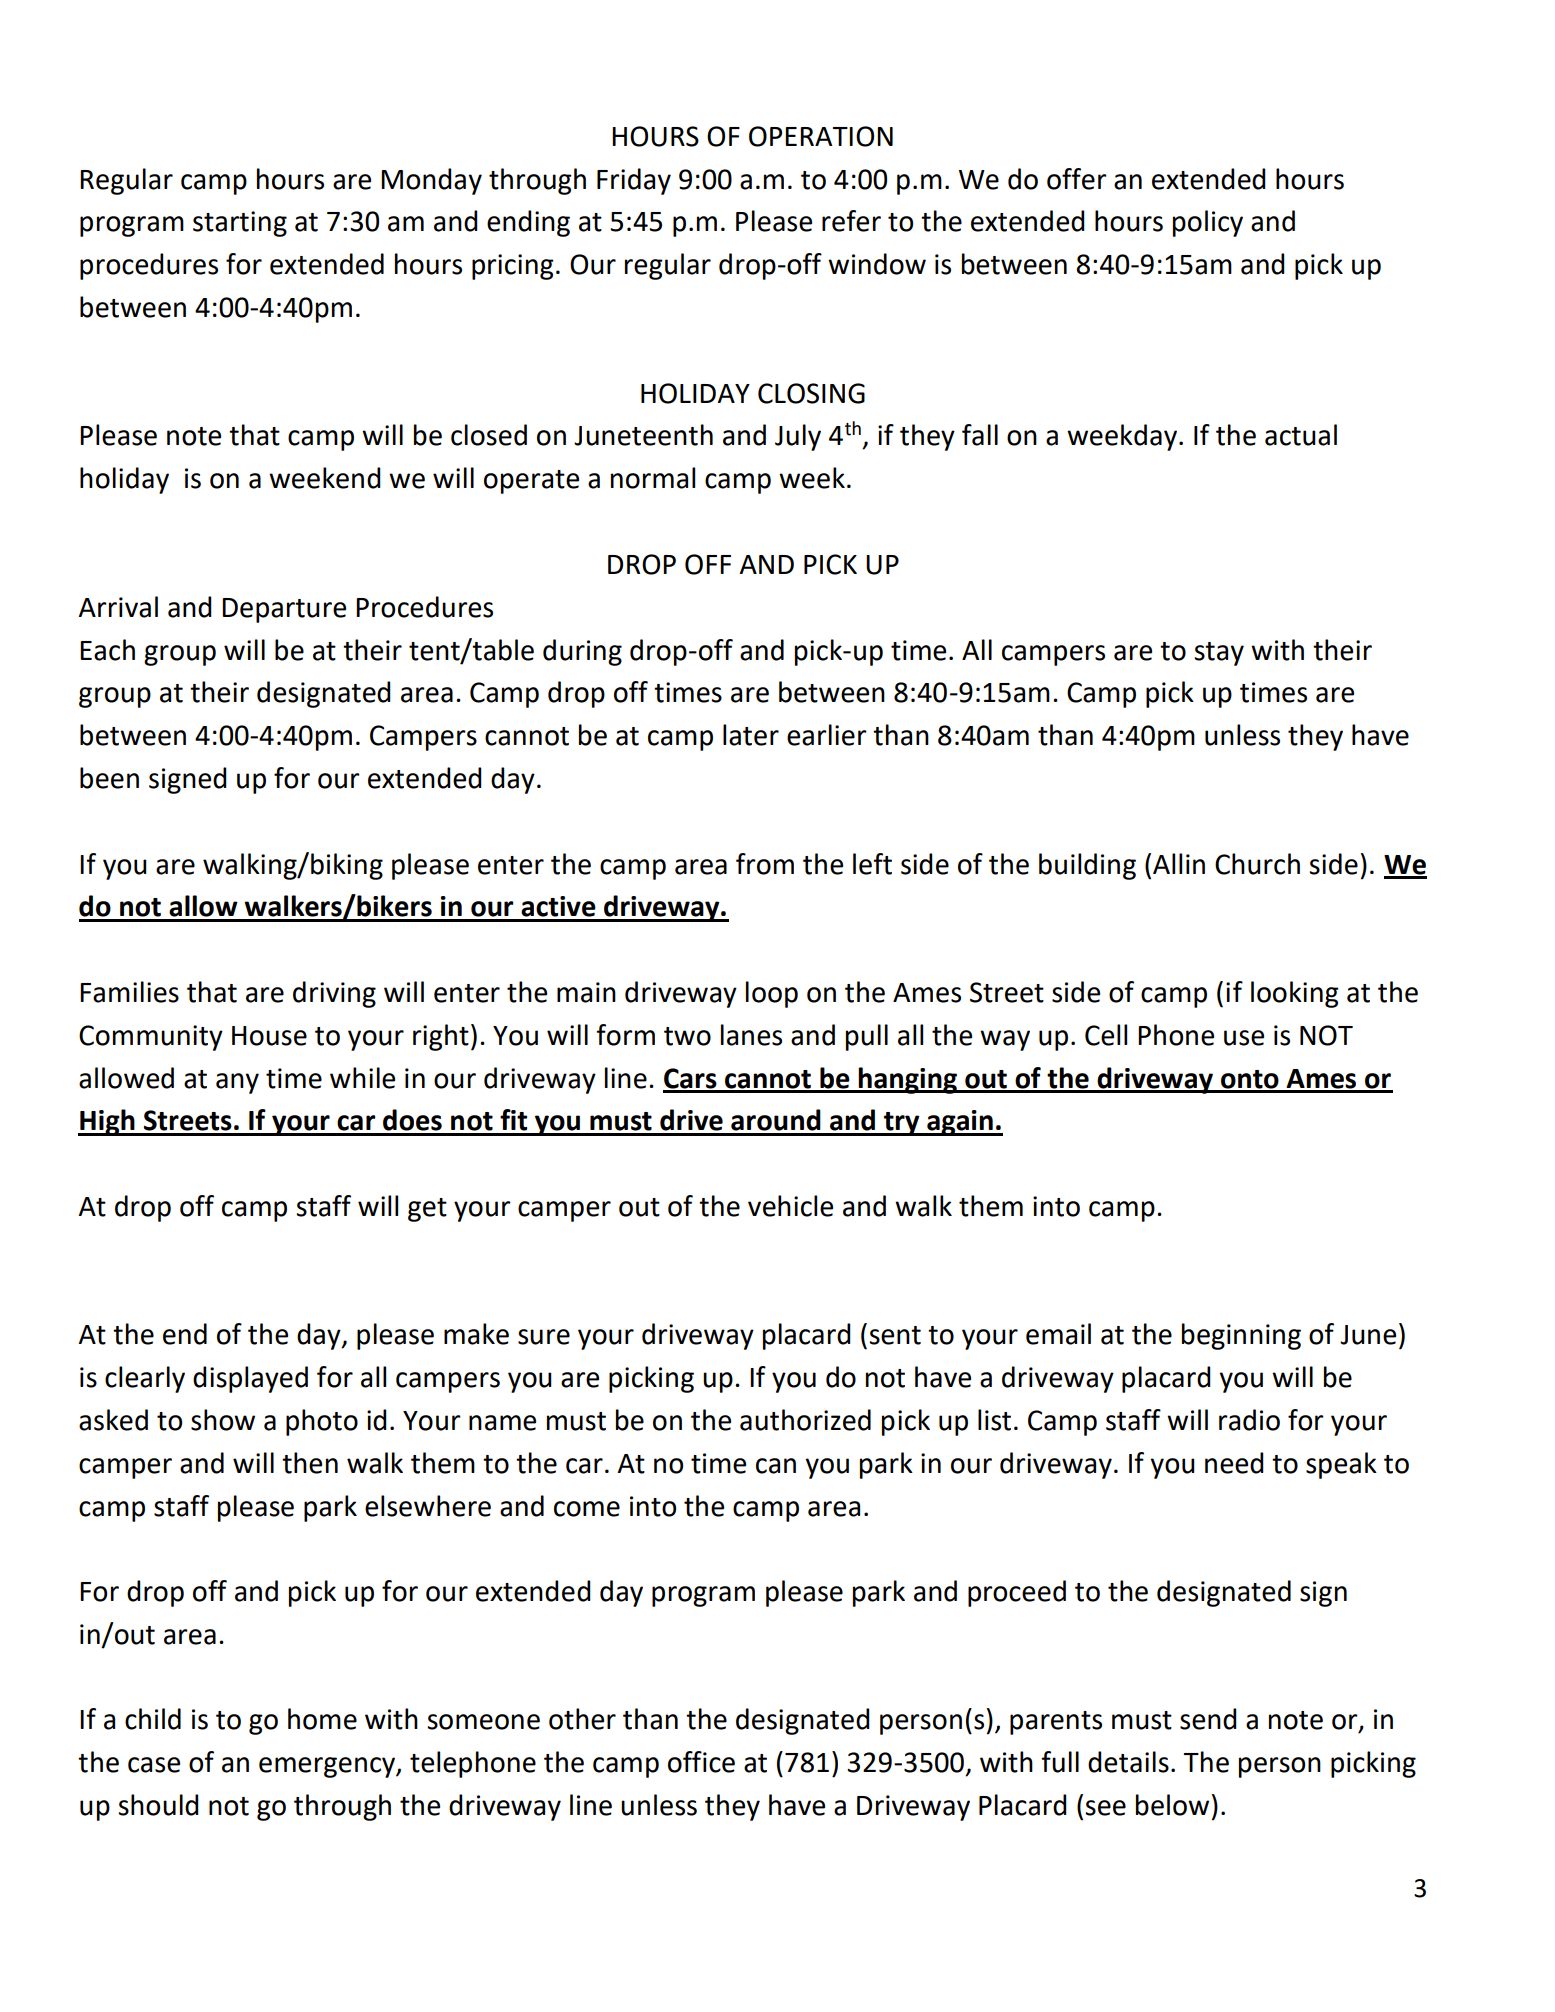 The width and height of the image is (1555, 2012). What do you see at coordinates (328, 1767) in the image?
I see `emergency` at bounding box center [328, 1767].
